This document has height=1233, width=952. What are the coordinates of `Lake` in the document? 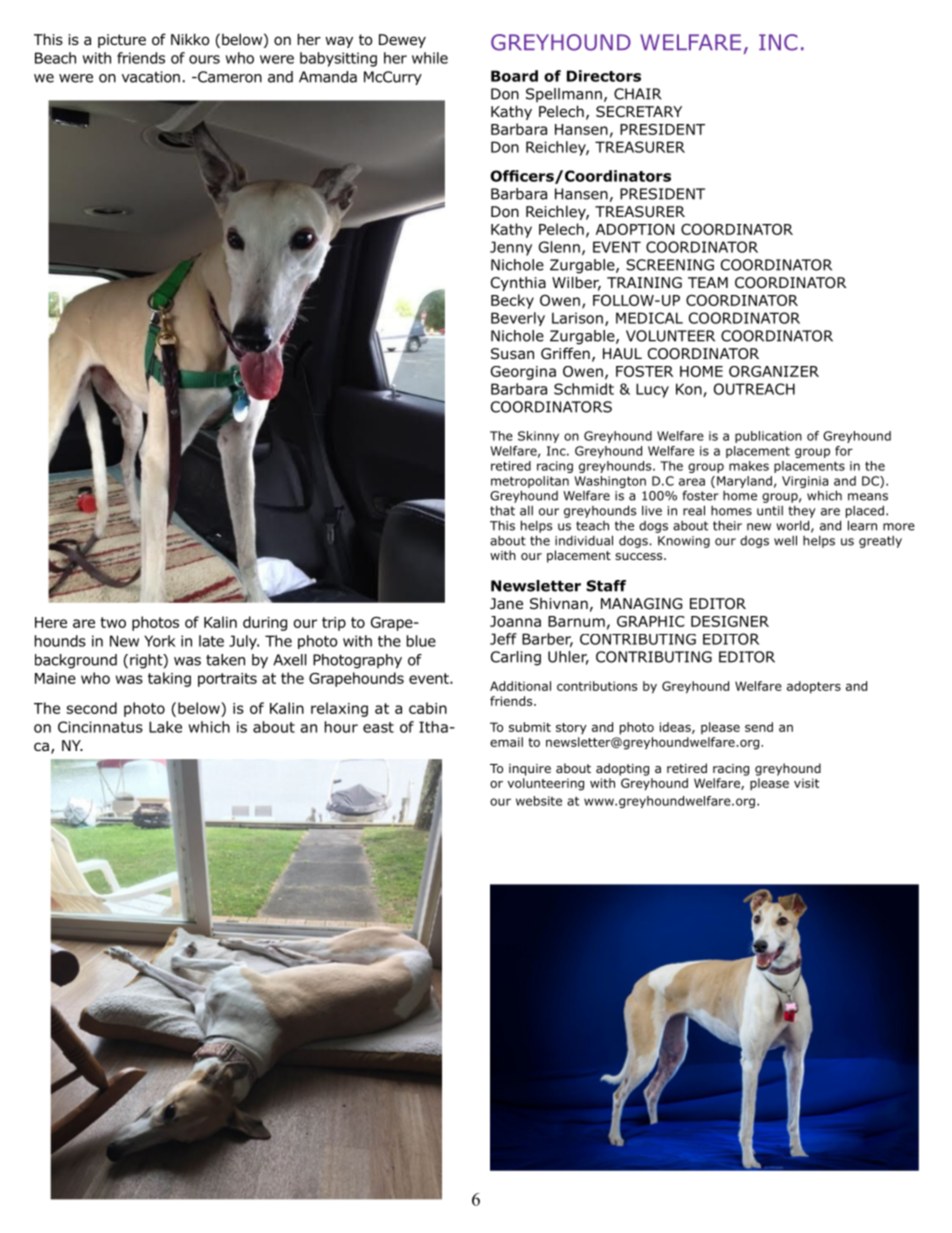 It's located at (165, 727).
